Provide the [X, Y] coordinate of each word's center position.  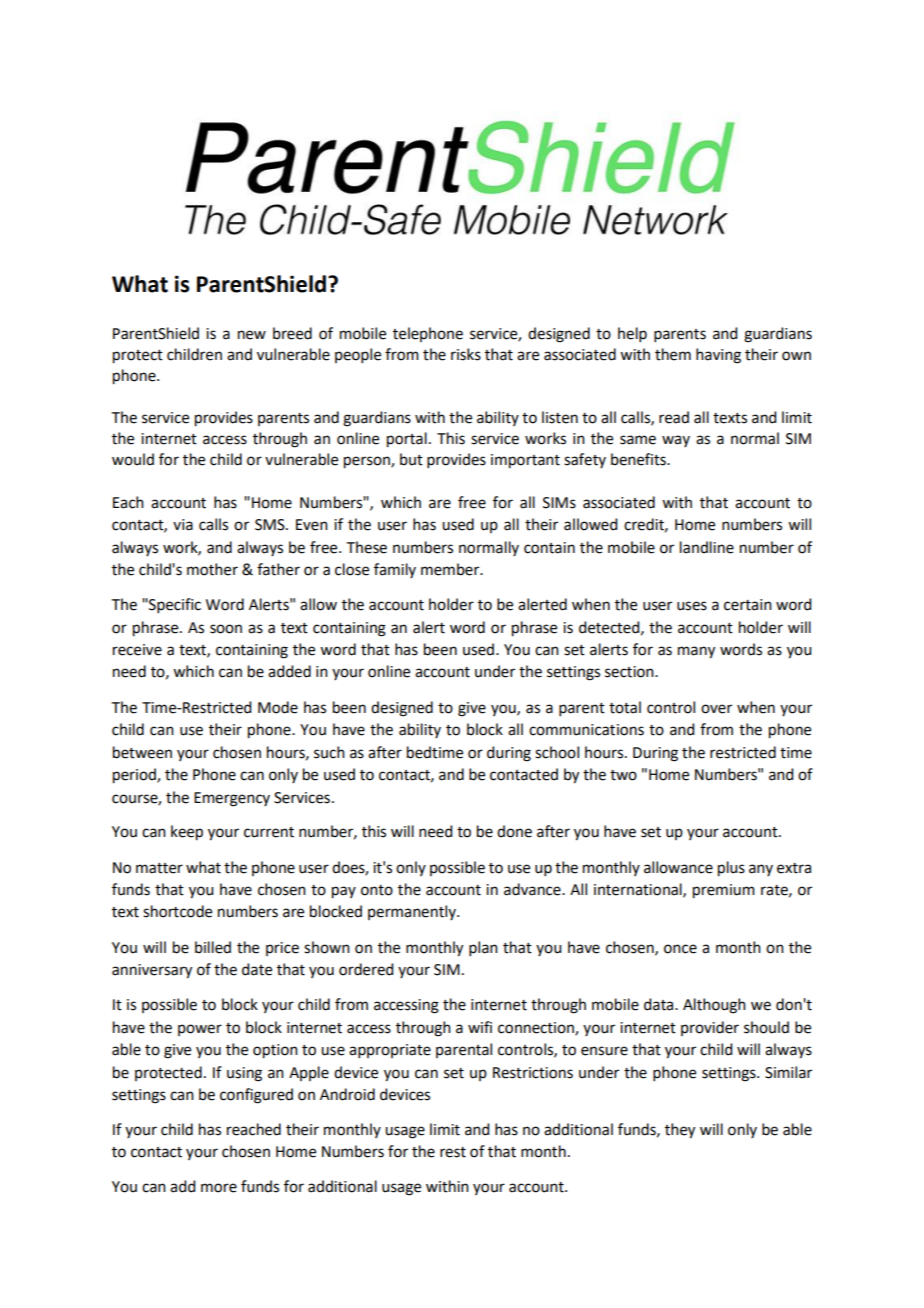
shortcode [177, 911]
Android [347, 1094]
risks [466, 354]
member [451, 569]
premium [724, 891]
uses [692, 606]
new [252, 335]
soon [226, 629]
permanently [413, 912]
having [718, 356]
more [219, 1188]
